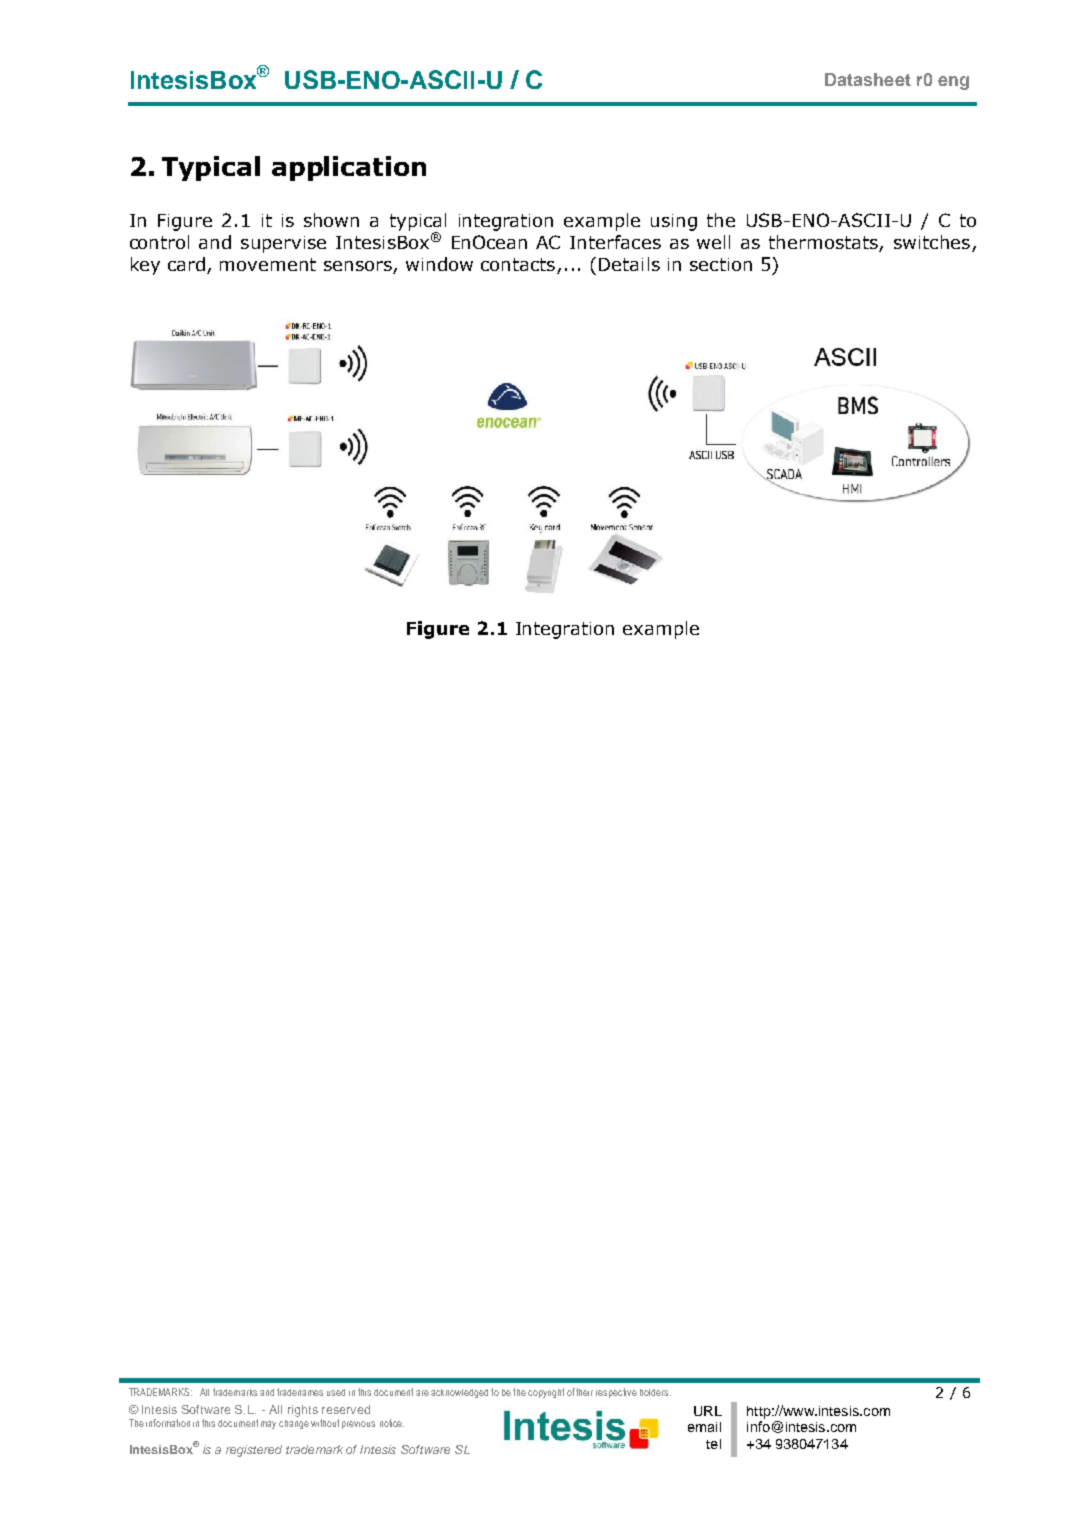 Image resolution: width=1080 pixels, height=1527 pixels. I want to click on card, so click(186, 264).
